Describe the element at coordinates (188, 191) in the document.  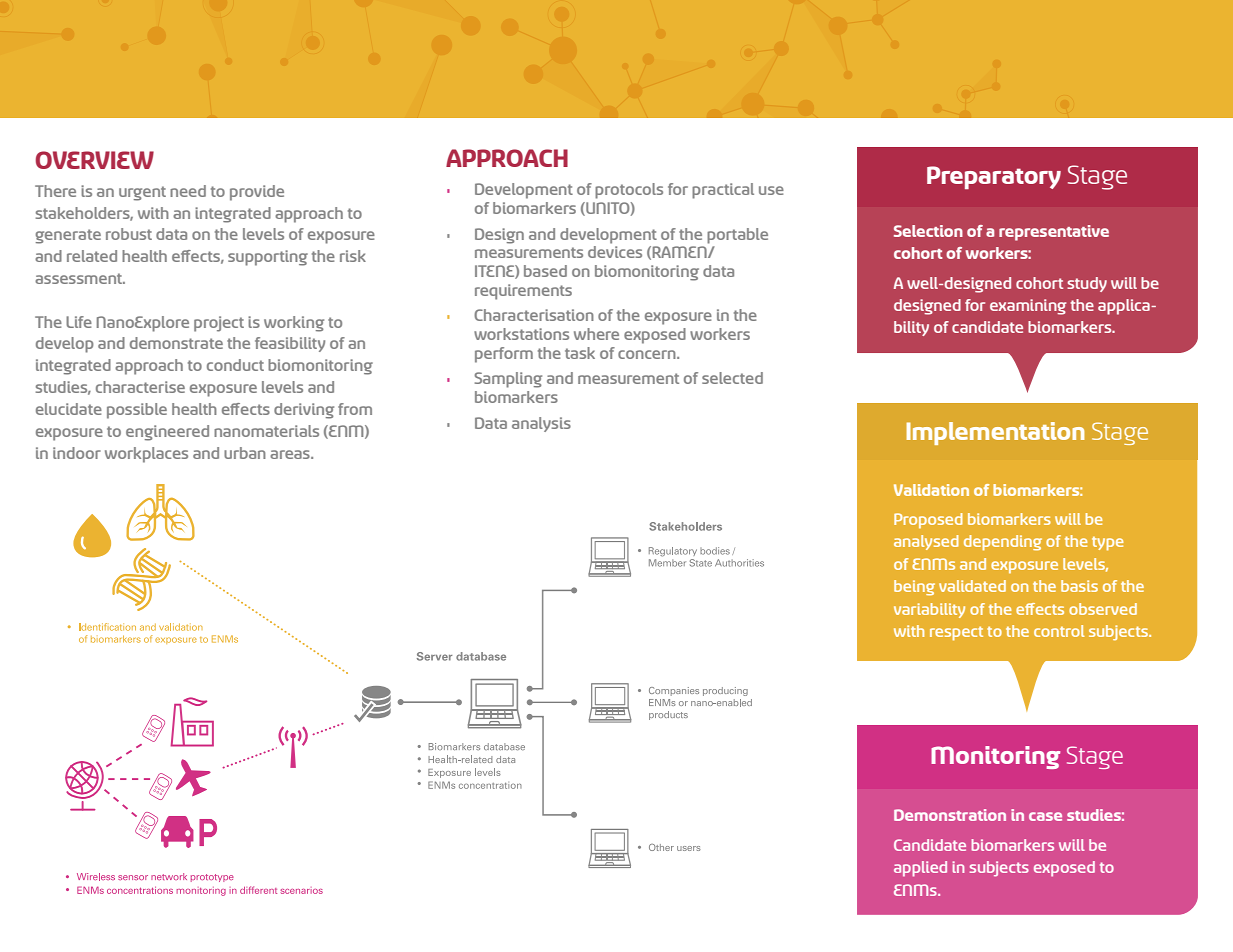
I see `need` at that location.
